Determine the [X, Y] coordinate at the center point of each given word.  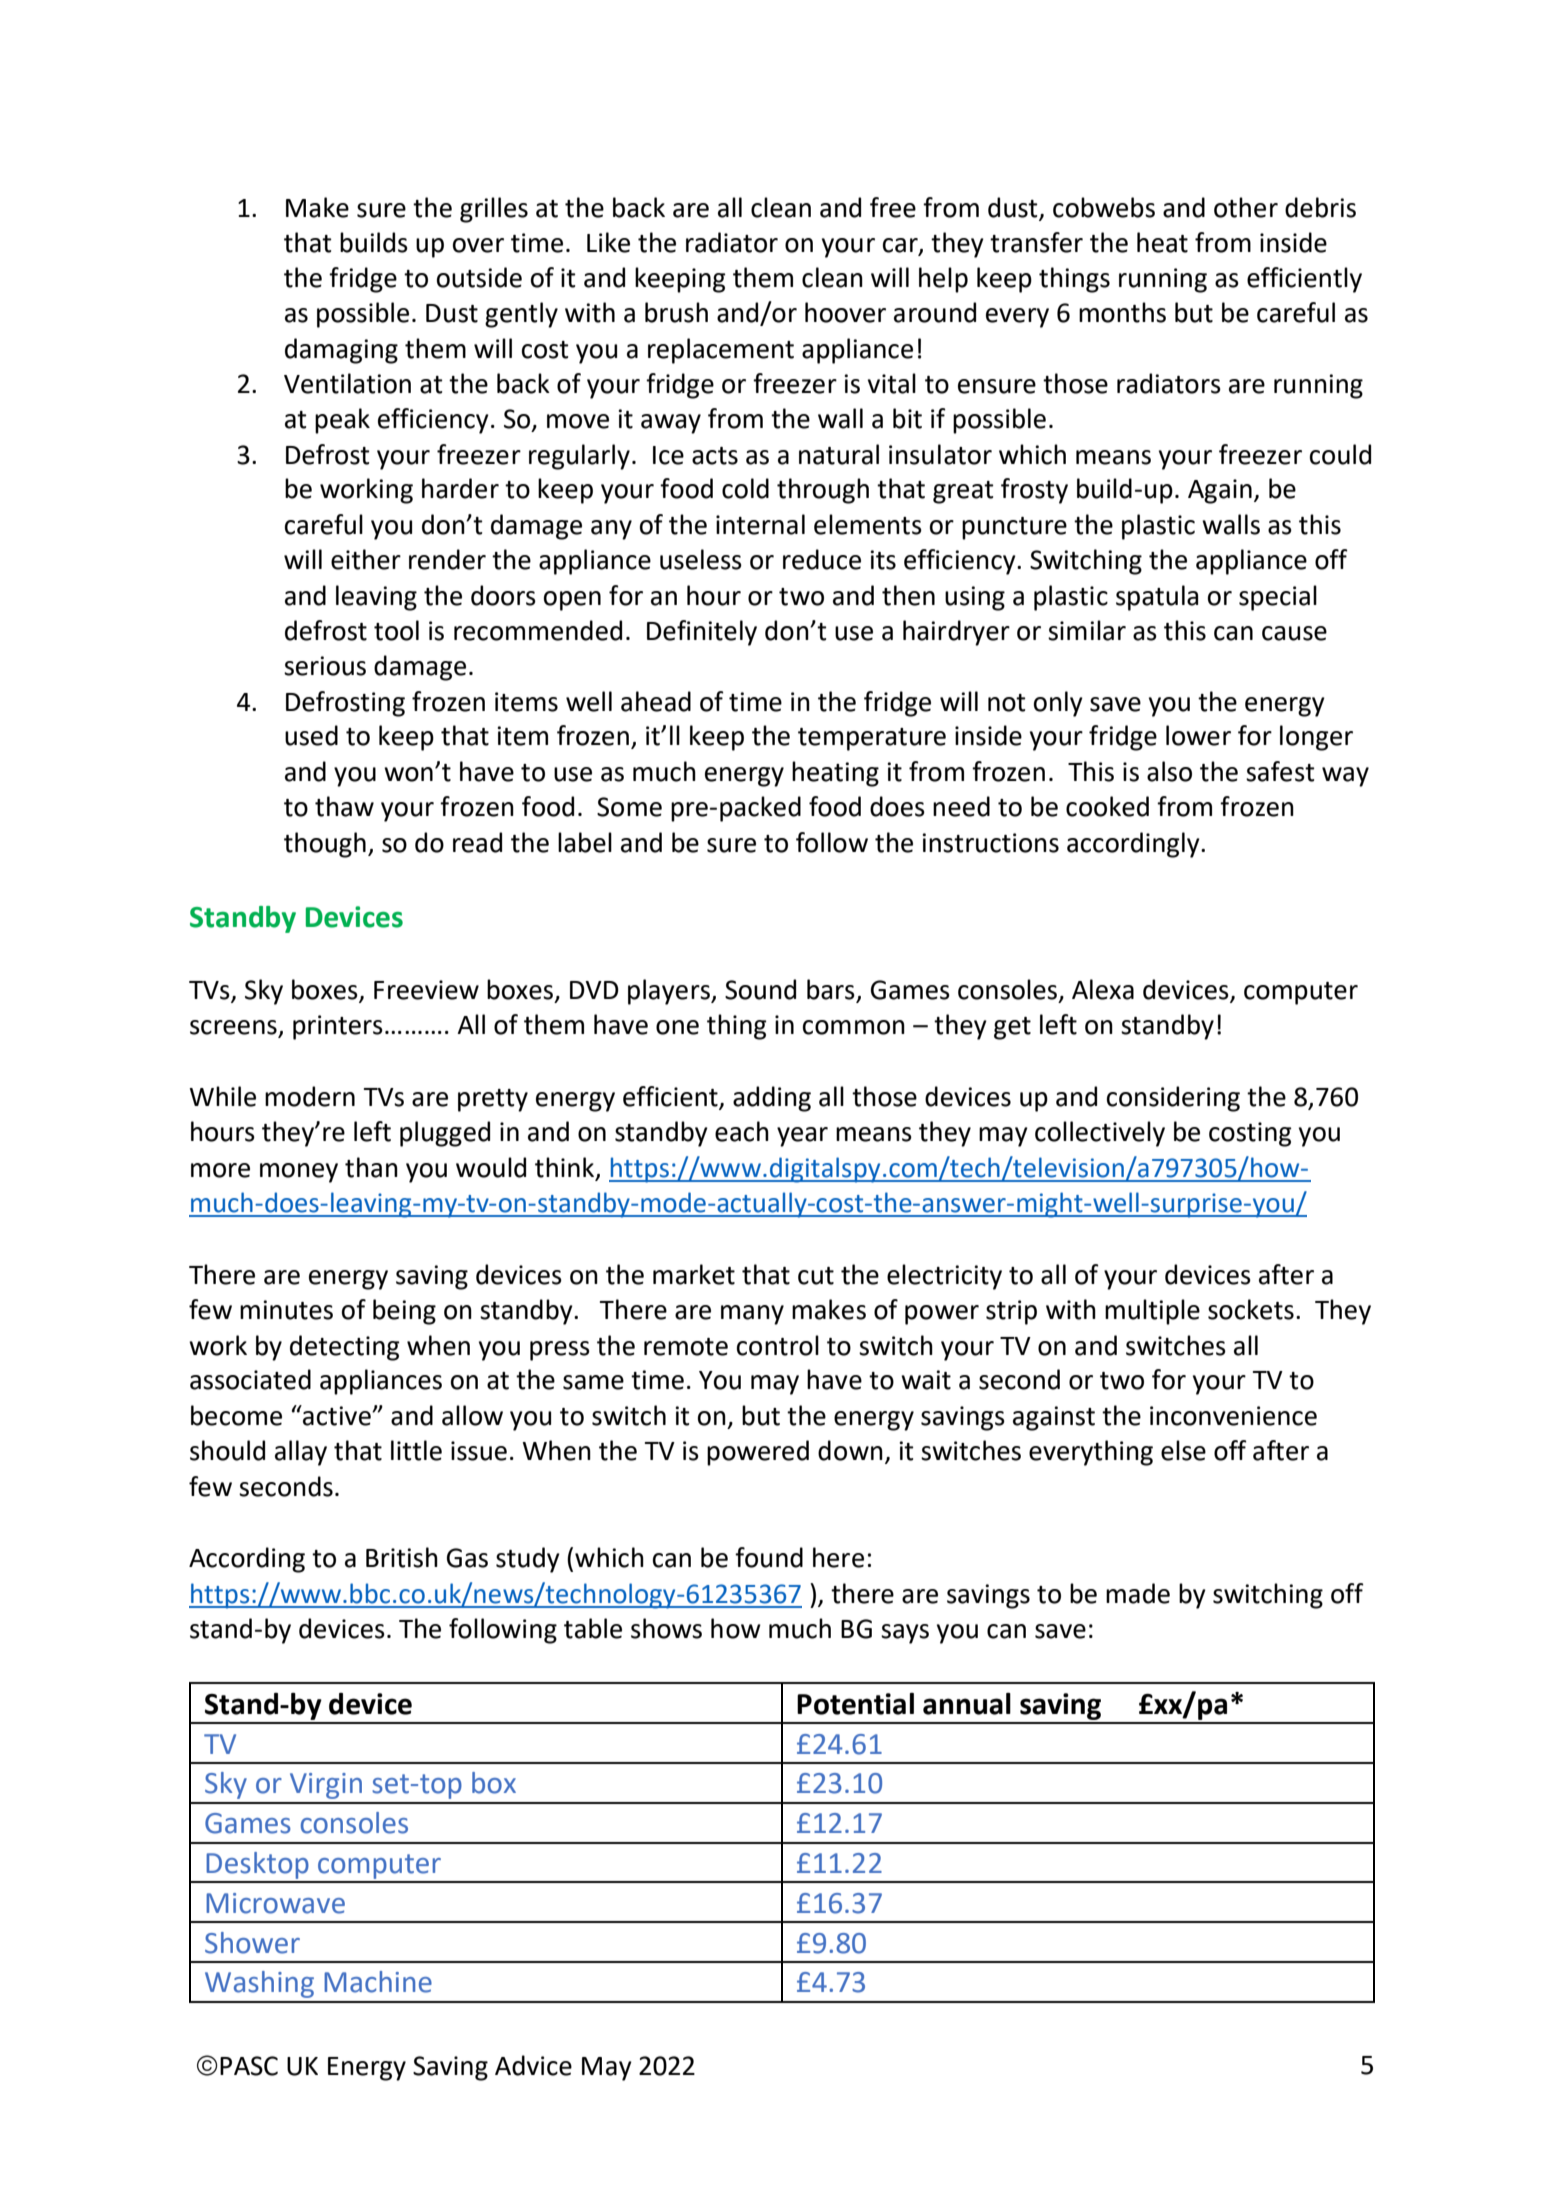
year [802, 1137]
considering [1173, 1099]
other [1246, 207]
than [371, 1167]
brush [676, 312]
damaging [341, 351]
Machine [378, 1982]
